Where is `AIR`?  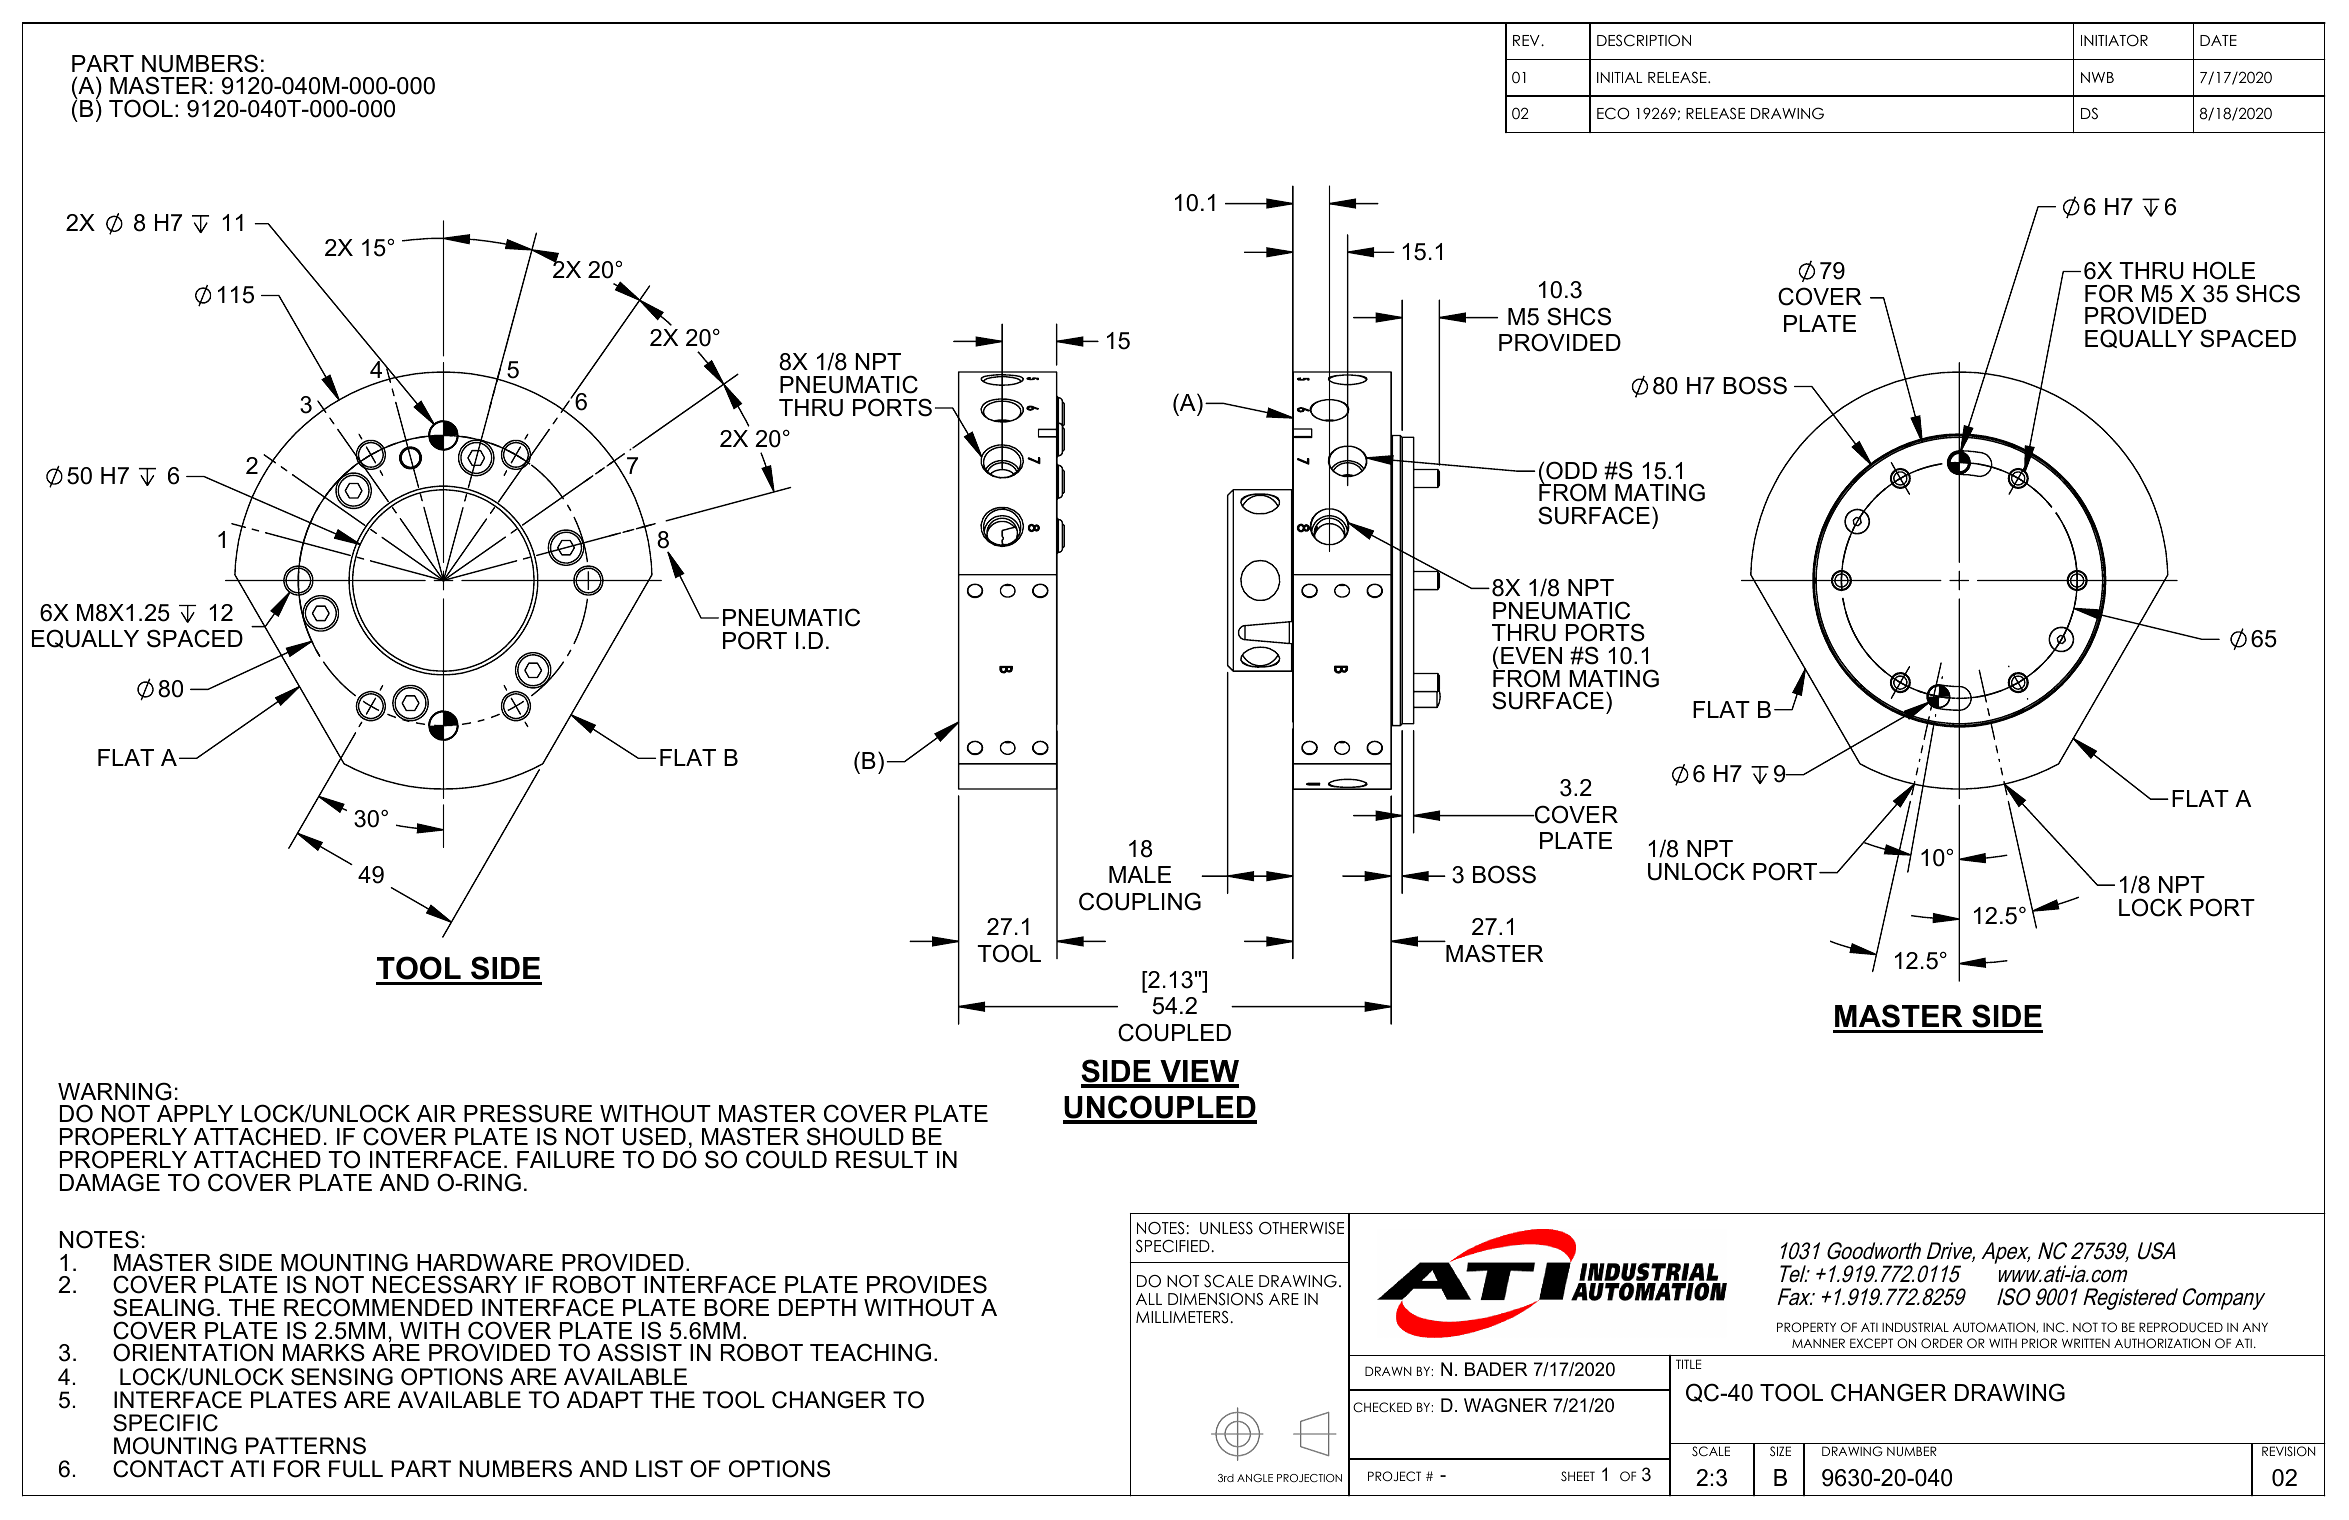
AIR is located at coordinates (436, 1113).
